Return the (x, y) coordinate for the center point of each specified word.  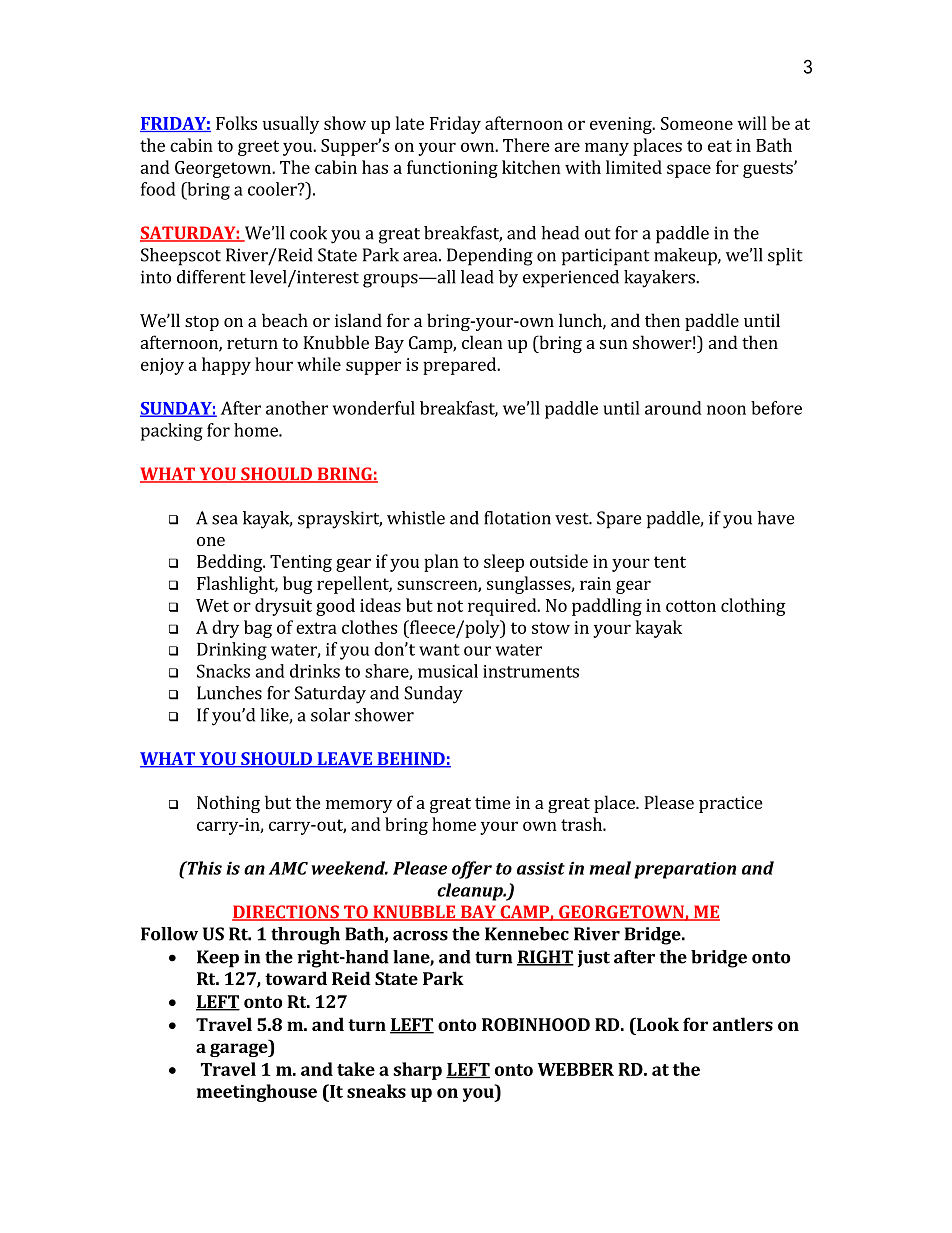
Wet (212, 605)
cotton (691, 606)
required (503, 607)
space (689, 171)
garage (240, 1050)
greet (258, 148)
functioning (452, 169)
